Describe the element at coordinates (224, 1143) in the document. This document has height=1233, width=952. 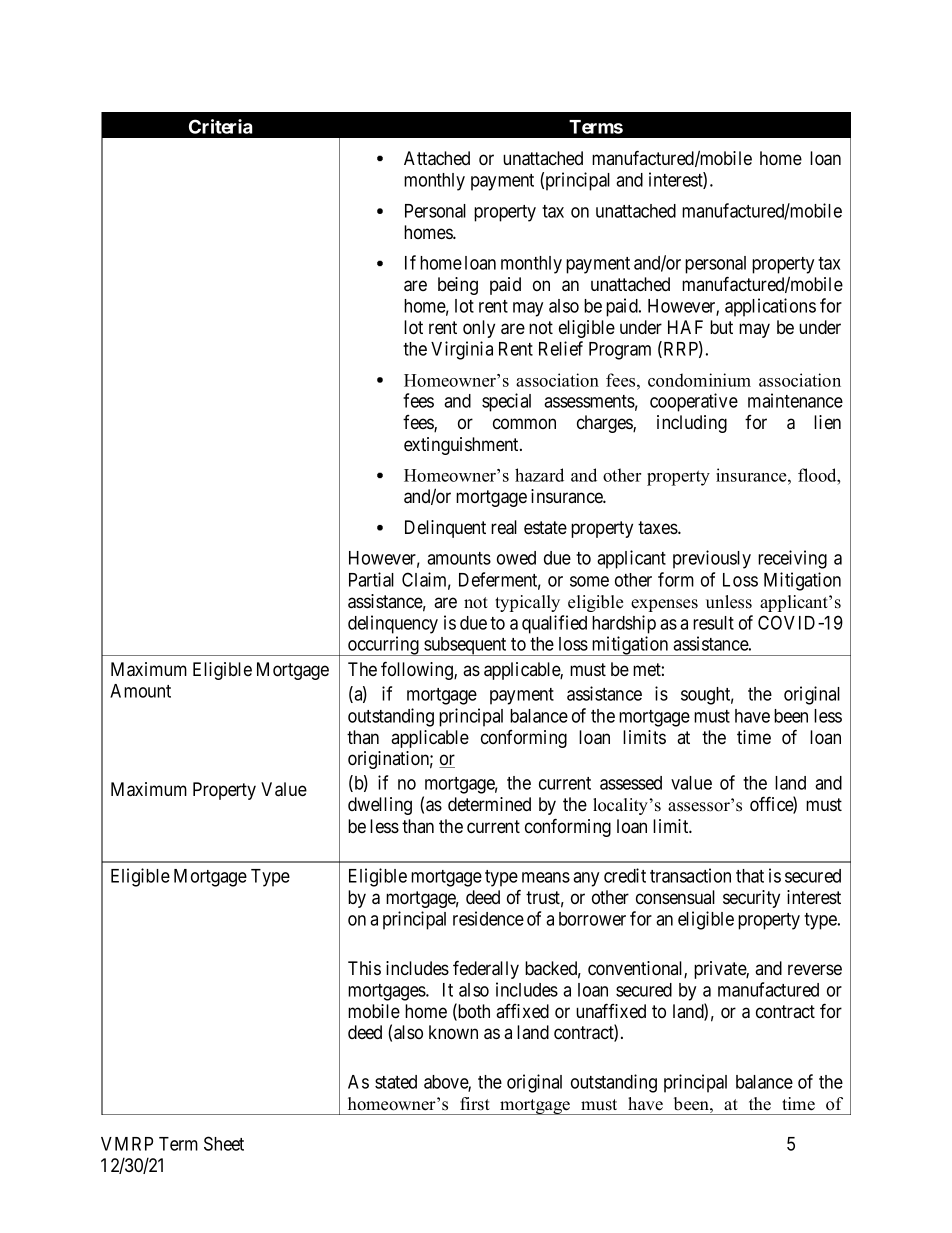
I see `Sheet` at that location.
